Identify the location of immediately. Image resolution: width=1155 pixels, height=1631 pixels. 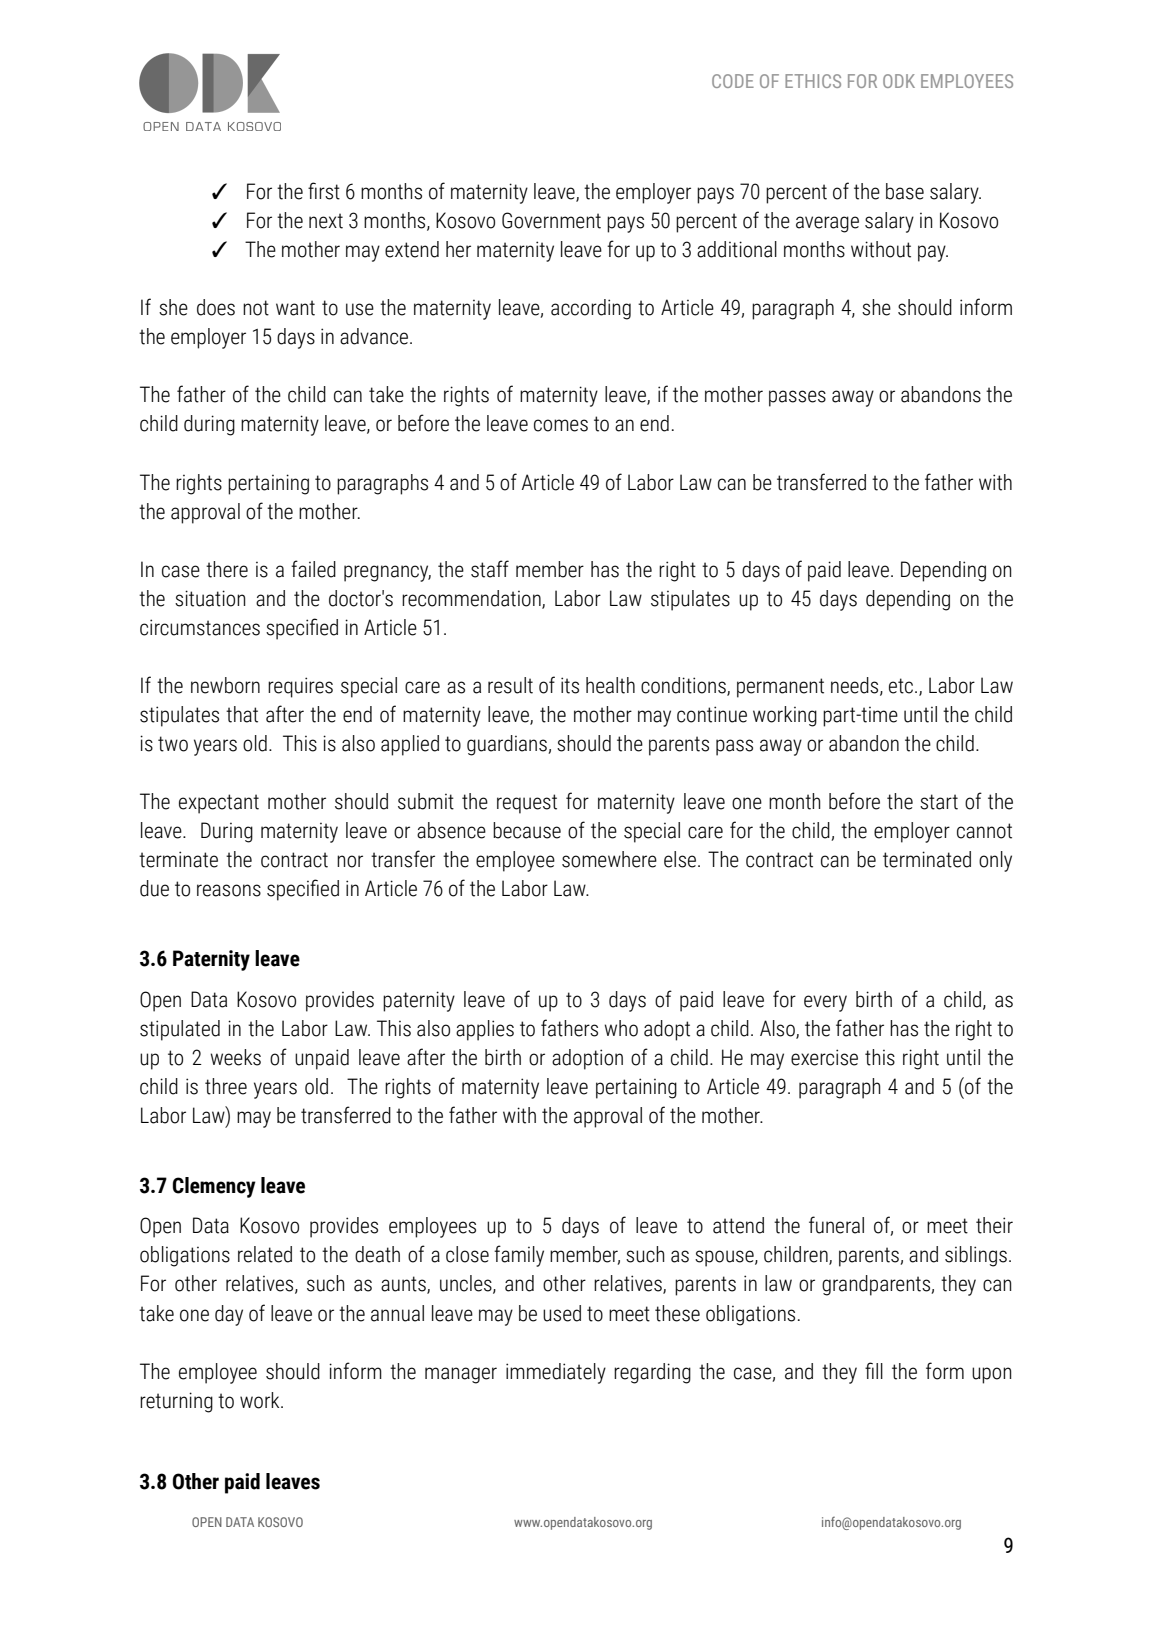
(556, 1373).
